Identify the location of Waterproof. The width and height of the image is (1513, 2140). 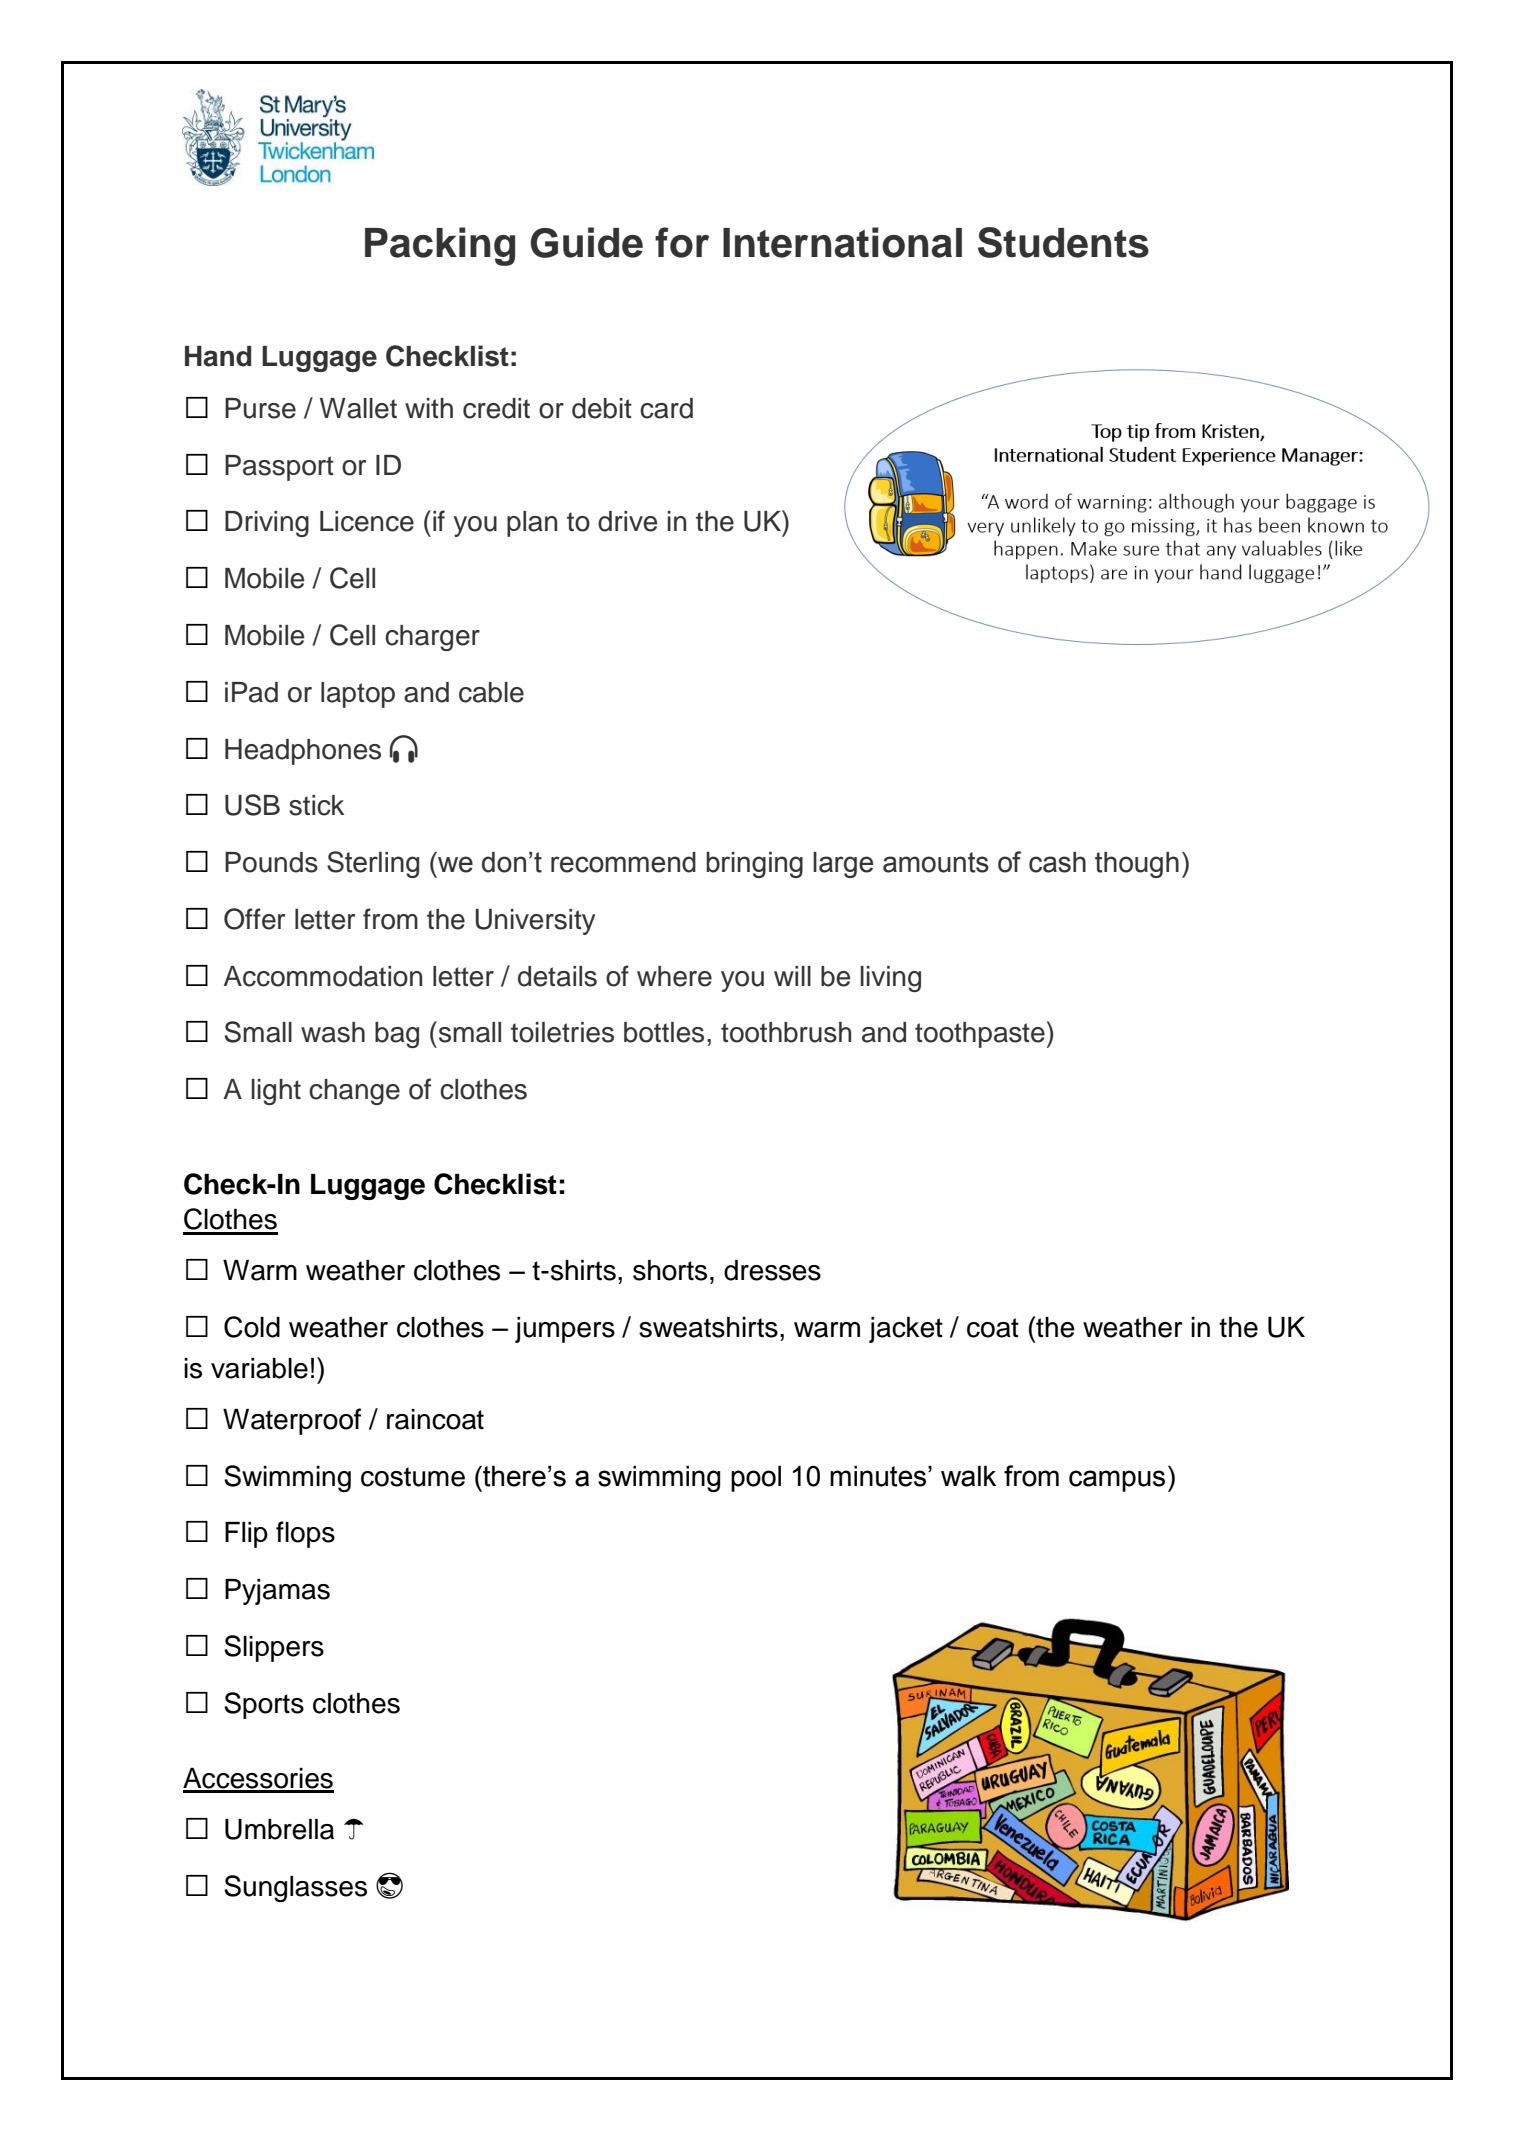
(292, 1421).
